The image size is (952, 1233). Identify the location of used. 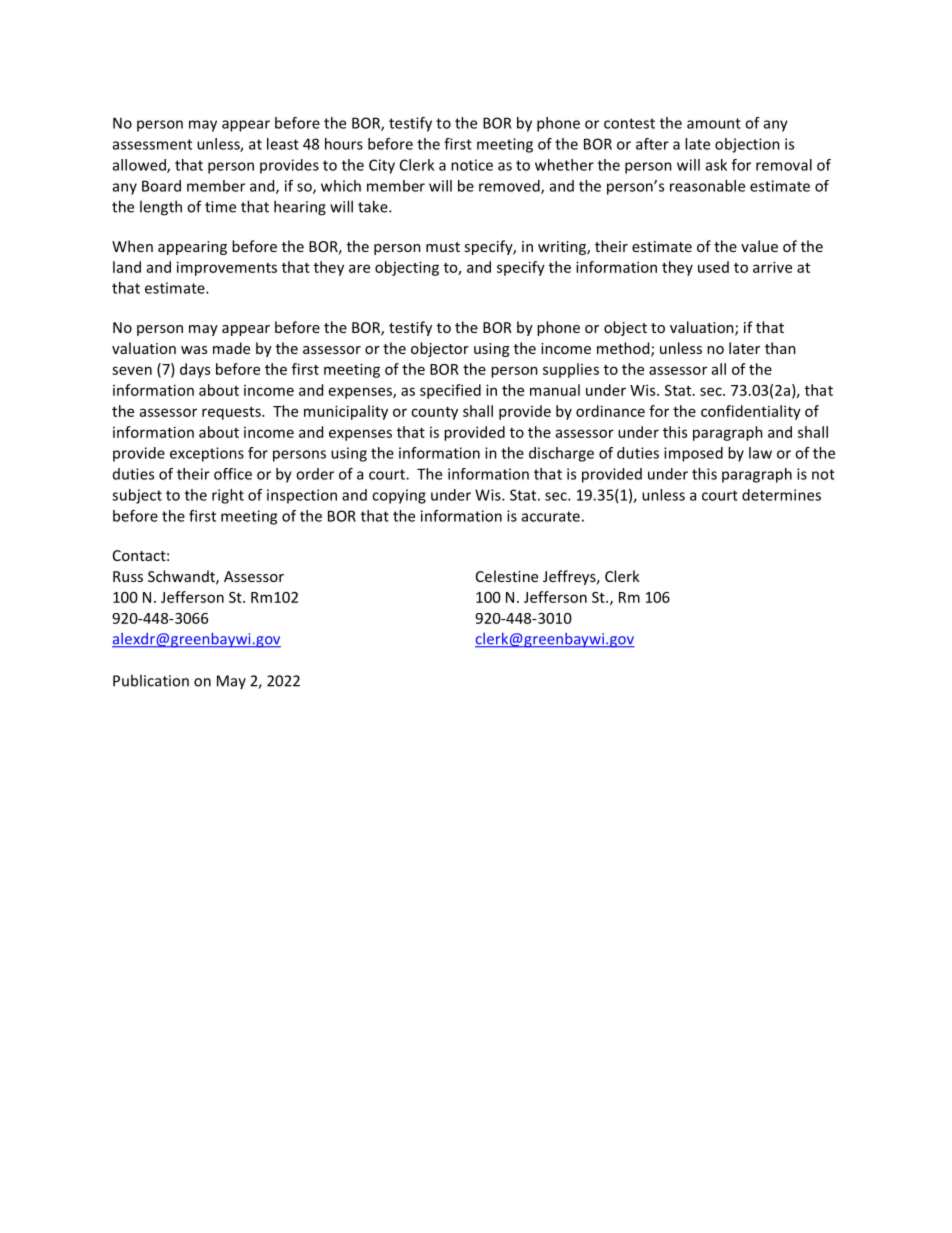
(713, 267).
